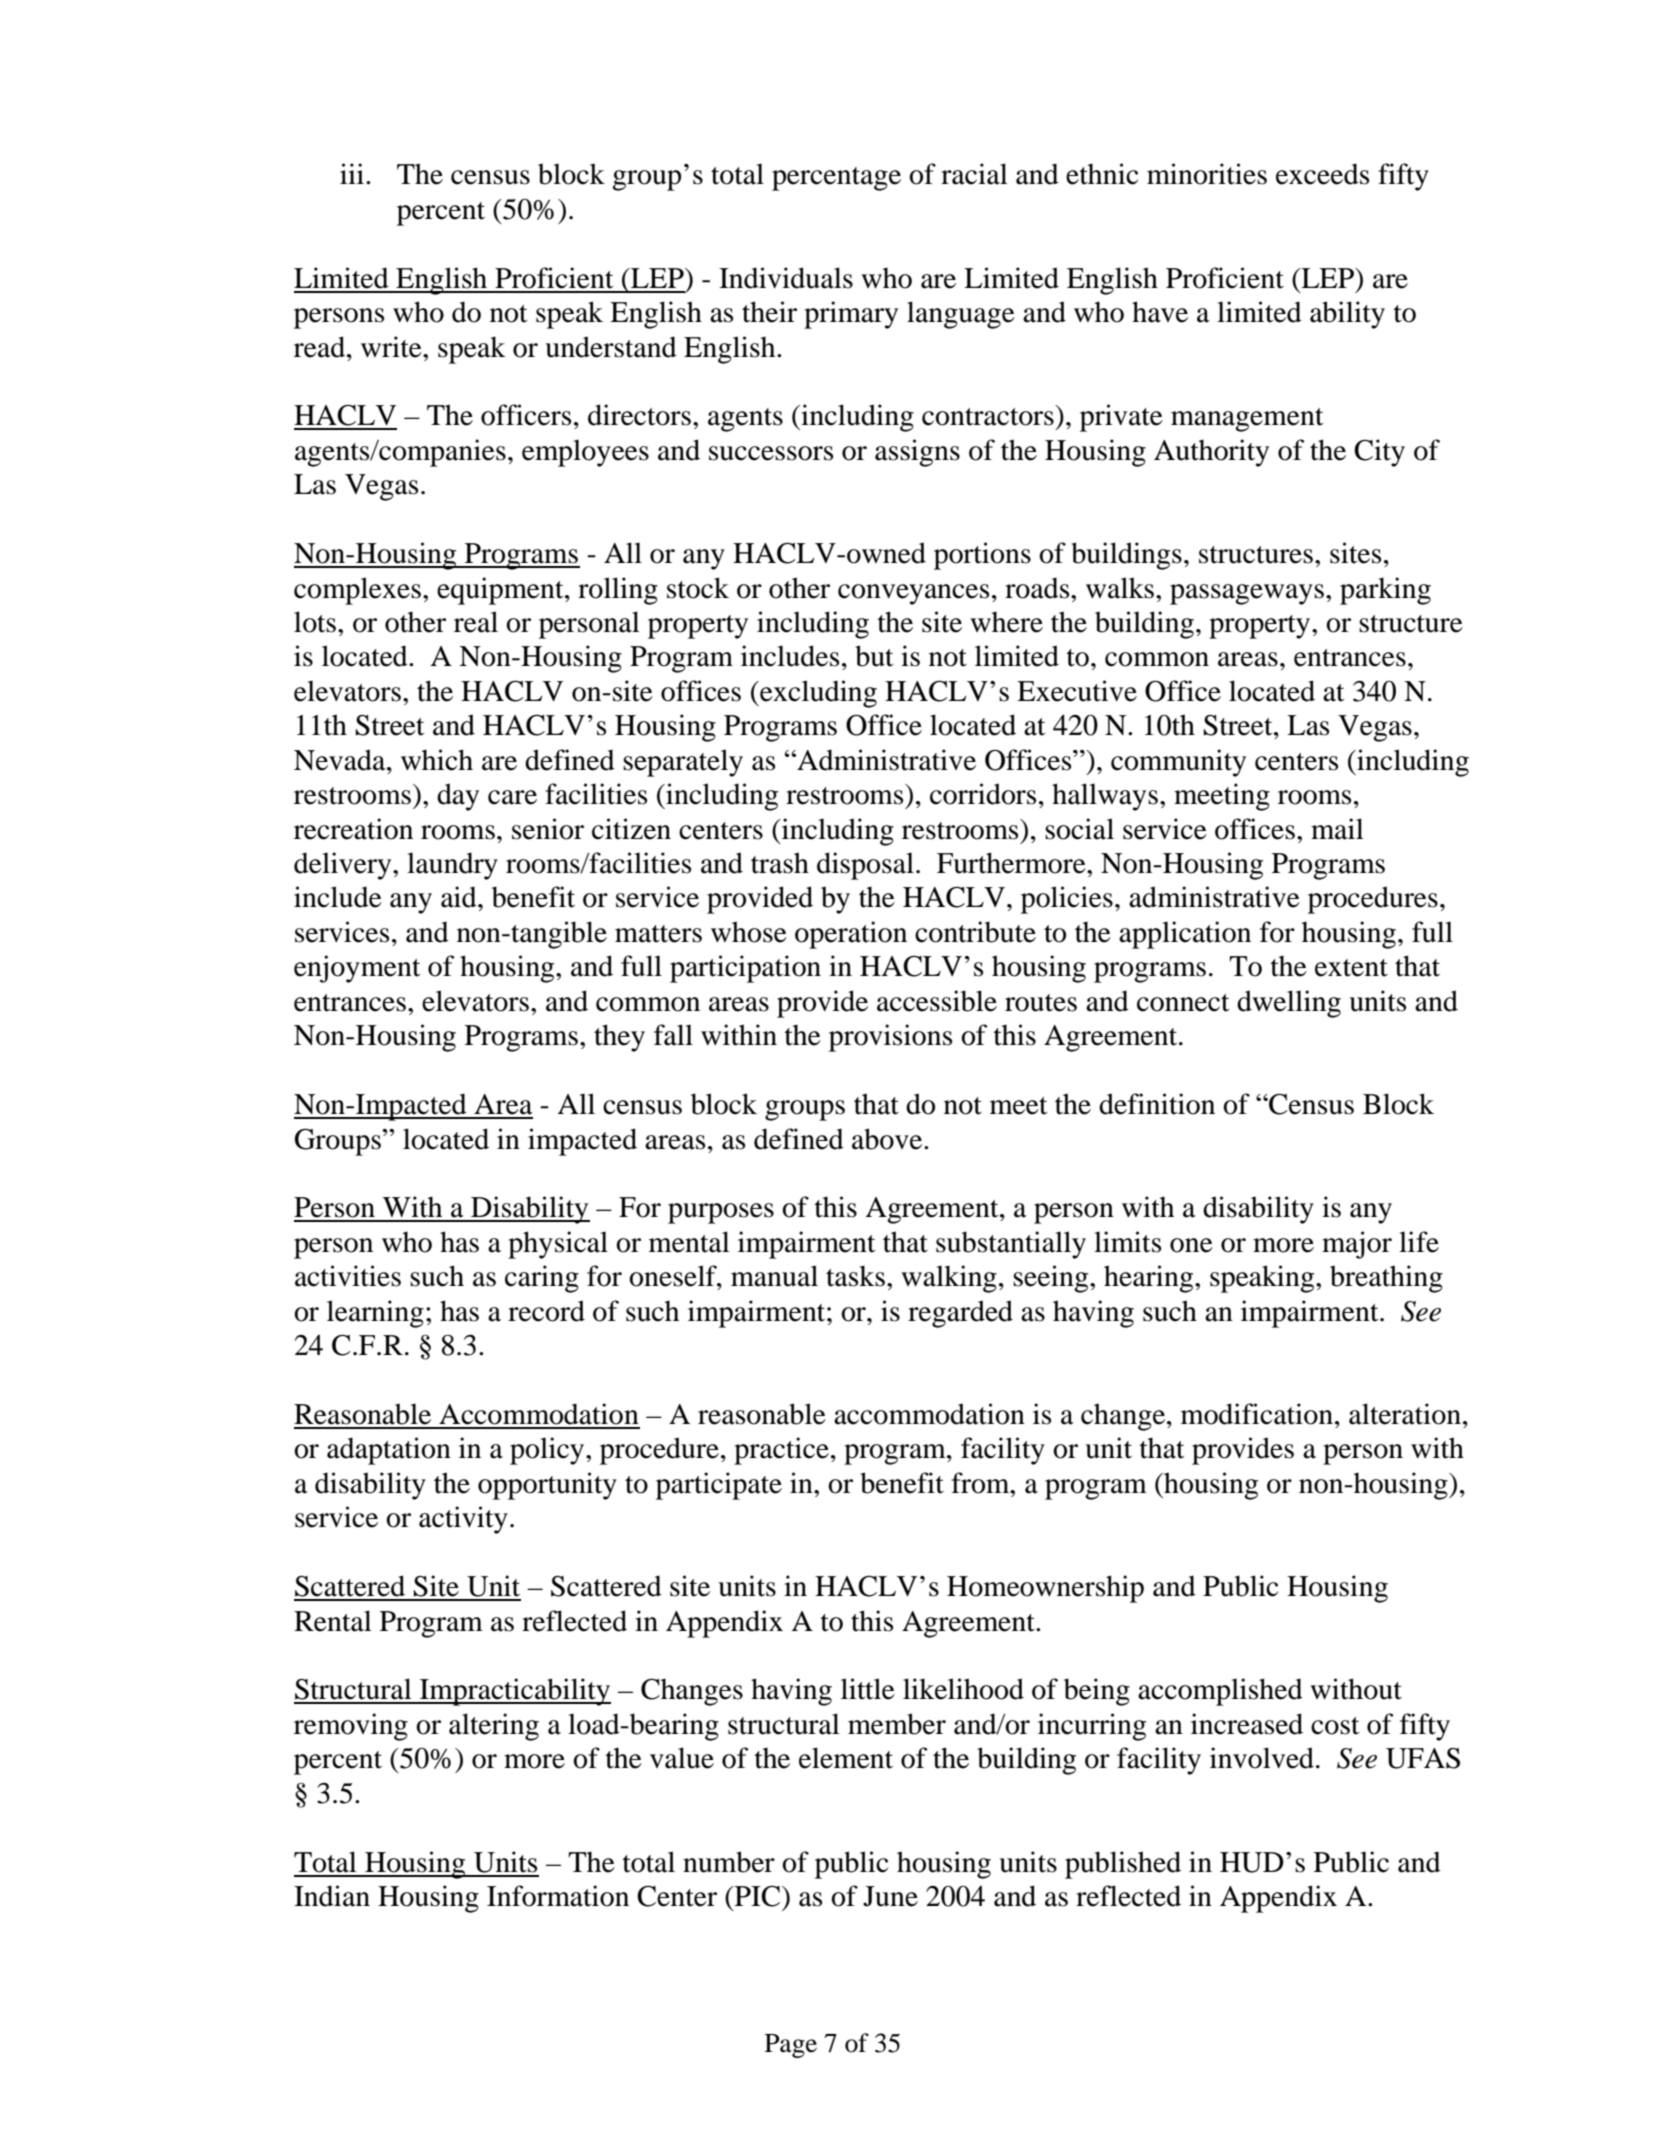 This screenshot has height=2156, width=1666. I want to click on modification, so click(1257, 1414).
